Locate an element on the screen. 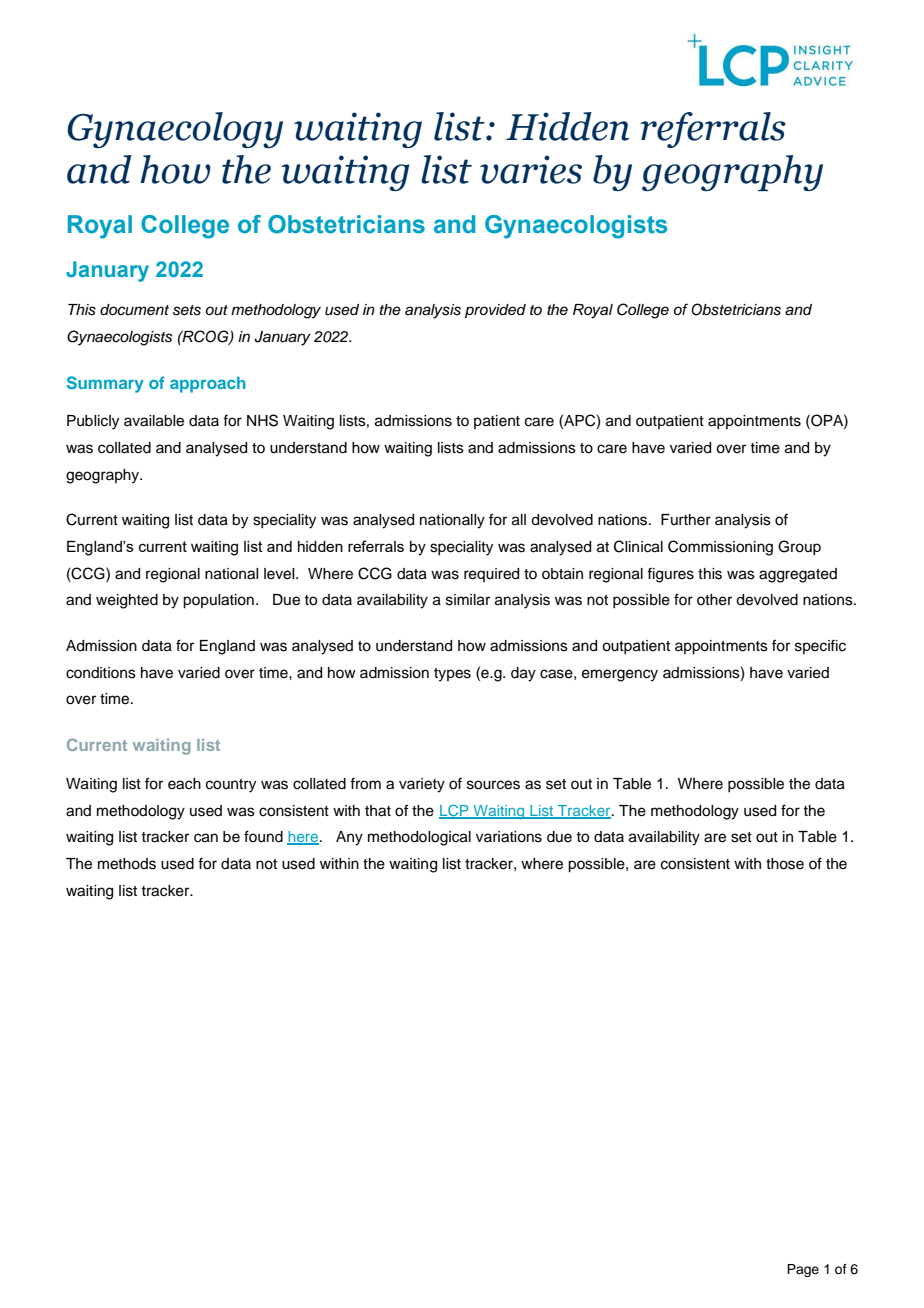 Image resolution: width=924 pixels, height=1308 pixels. population is located at coordinates (218, 601).
